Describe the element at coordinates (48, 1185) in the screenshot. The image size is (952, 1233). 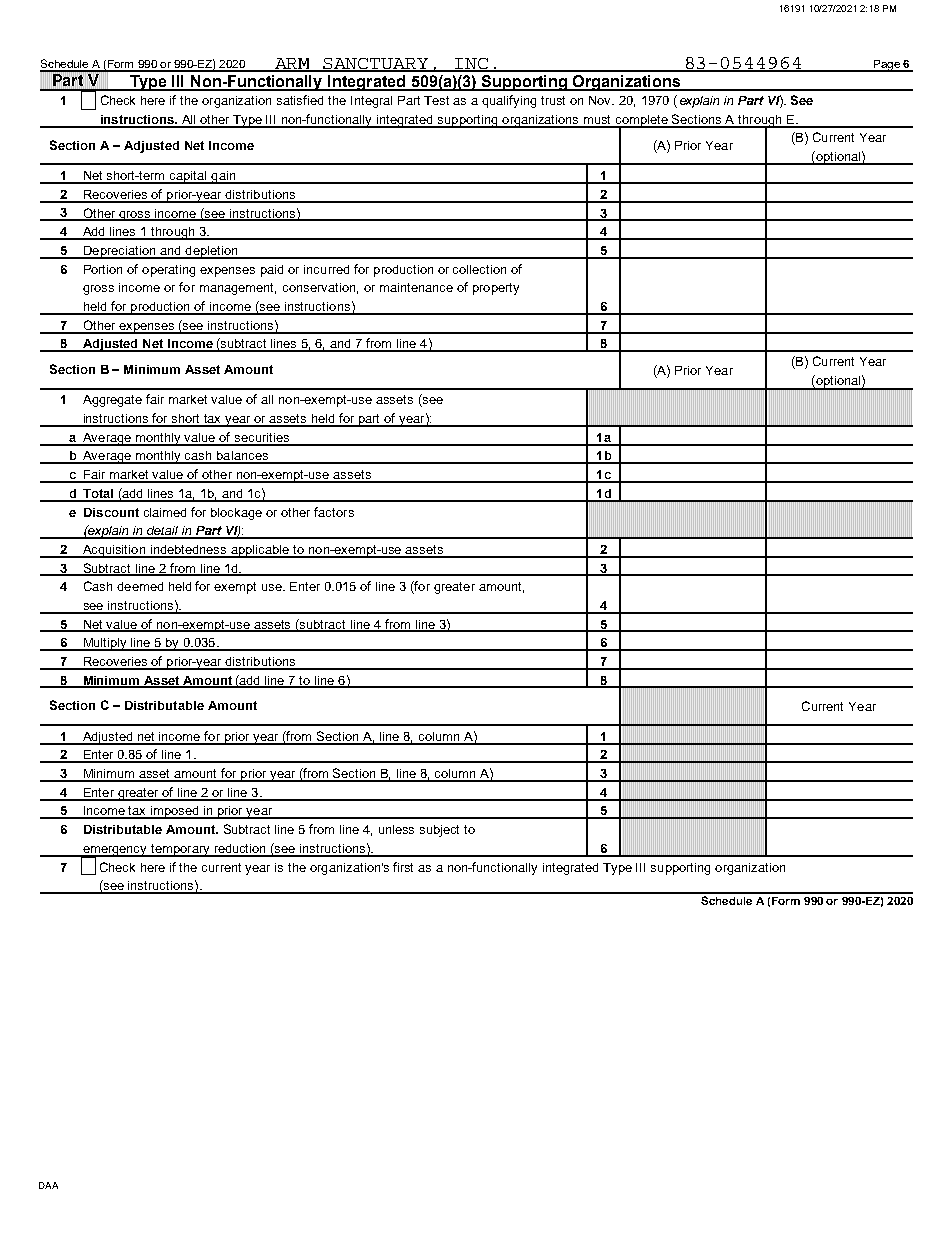
I see `DAA` at that location.
